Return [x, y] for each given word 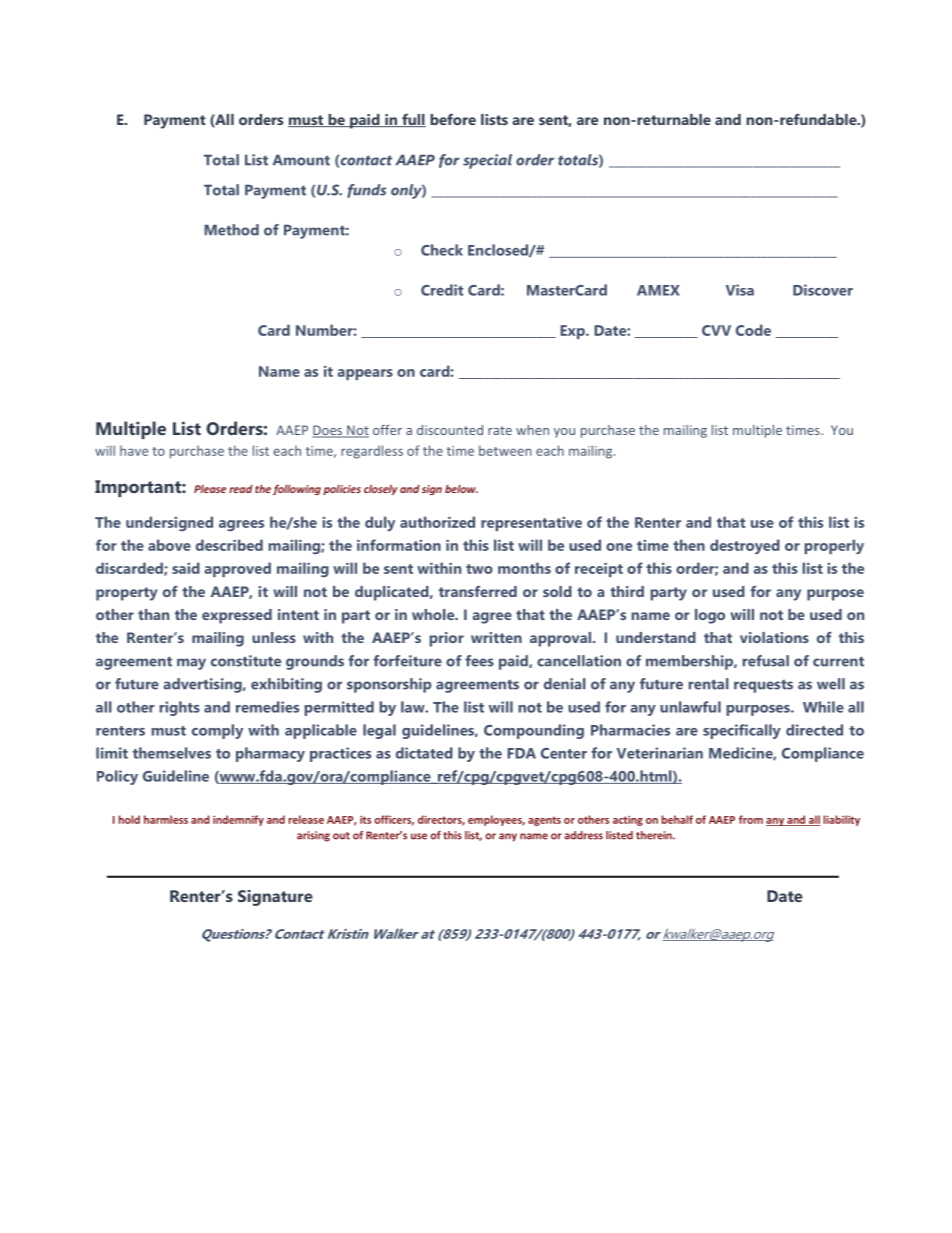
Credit [442, 290]
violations [774, 637]
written [496, 637]
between [505, 450]
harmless [166, 819]
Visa [740, 290]
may [191, 664]
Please [210, 489]
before [453, 119]
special [487, 161]
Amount [301, 160]
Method [231, 230]
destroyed [745, 546]
